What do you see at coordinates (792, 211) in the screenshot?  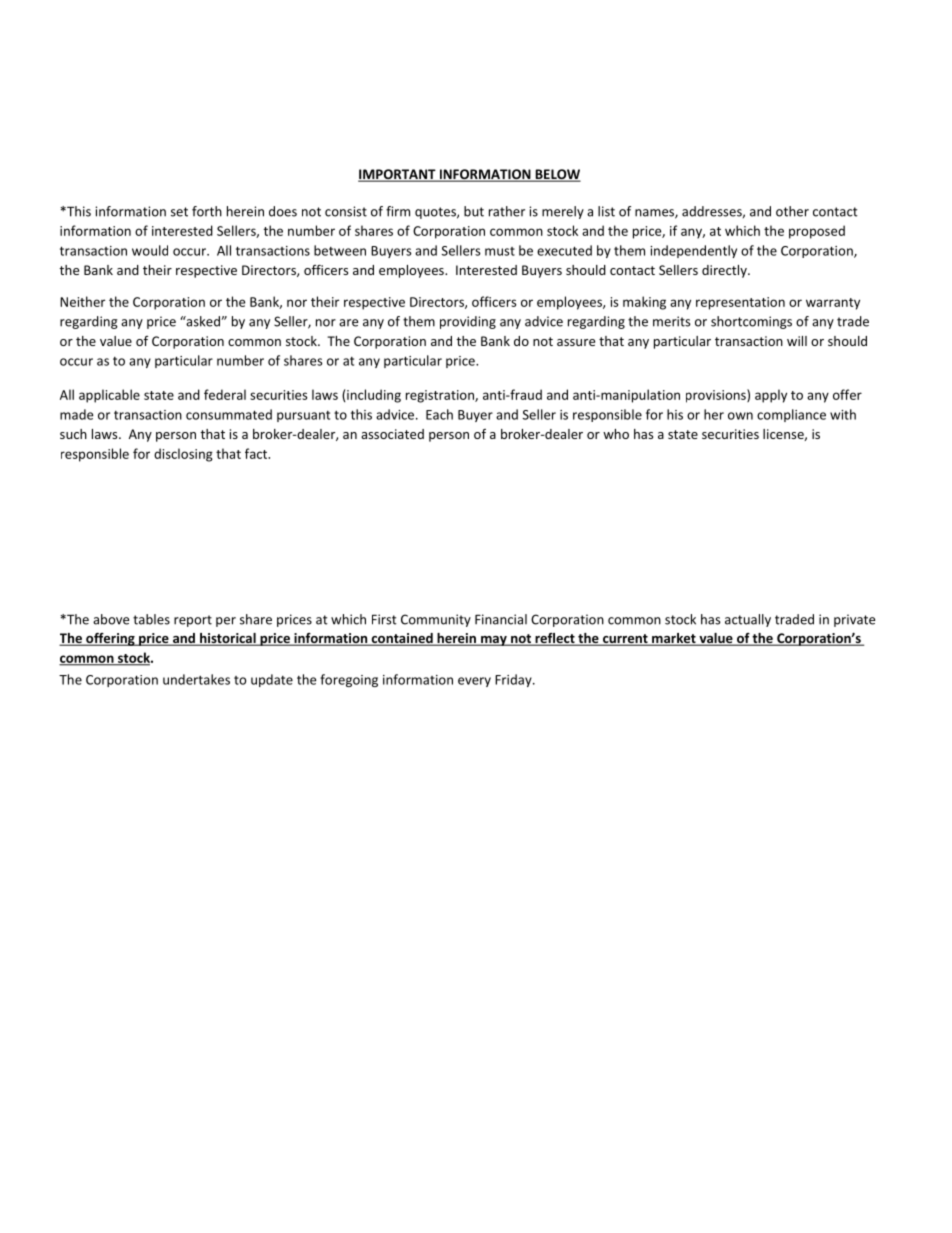 I see `other` at bounding box center [792, 211].
